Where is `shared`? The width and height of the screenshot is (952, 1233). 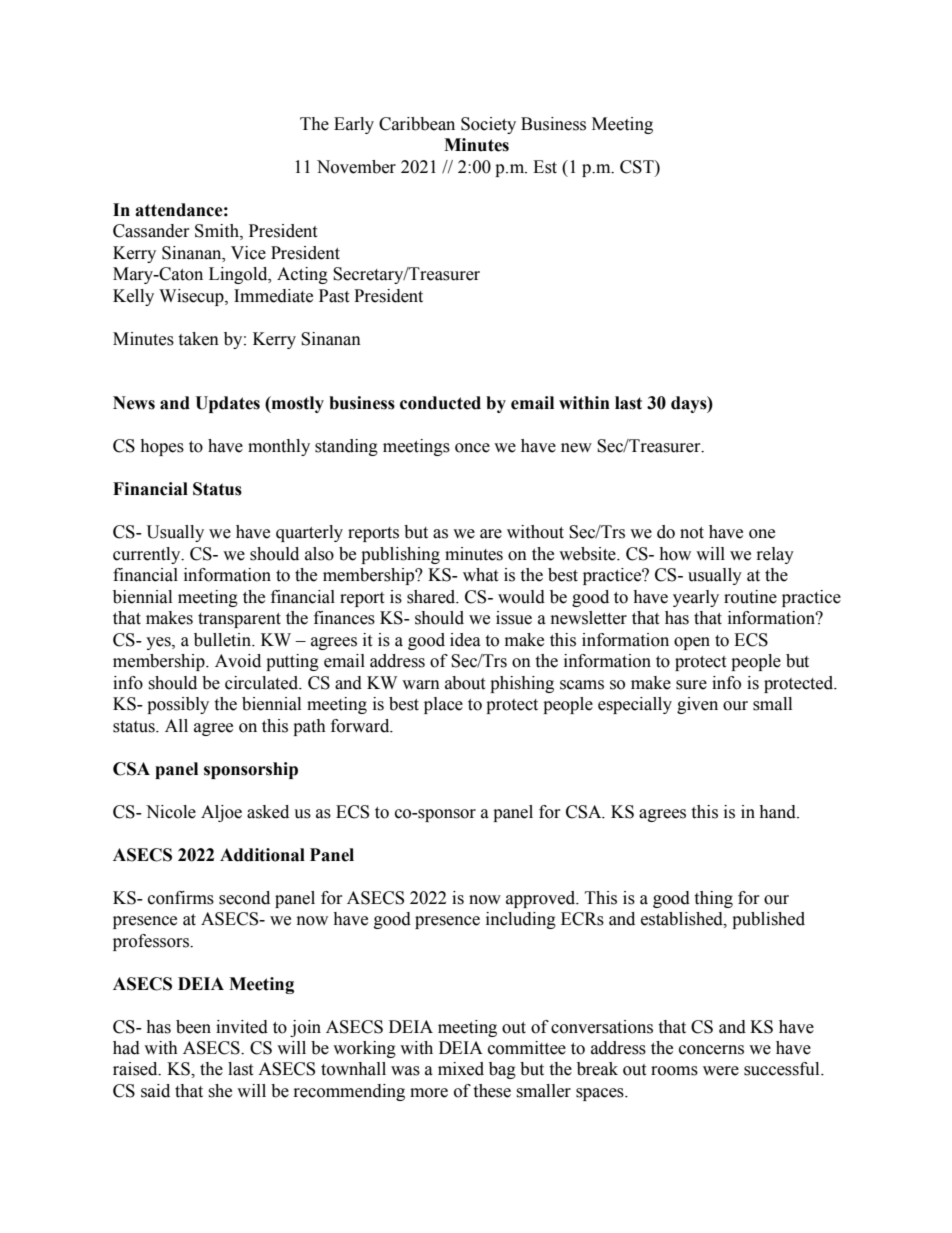 shared is located at coordinates (432, 597).
